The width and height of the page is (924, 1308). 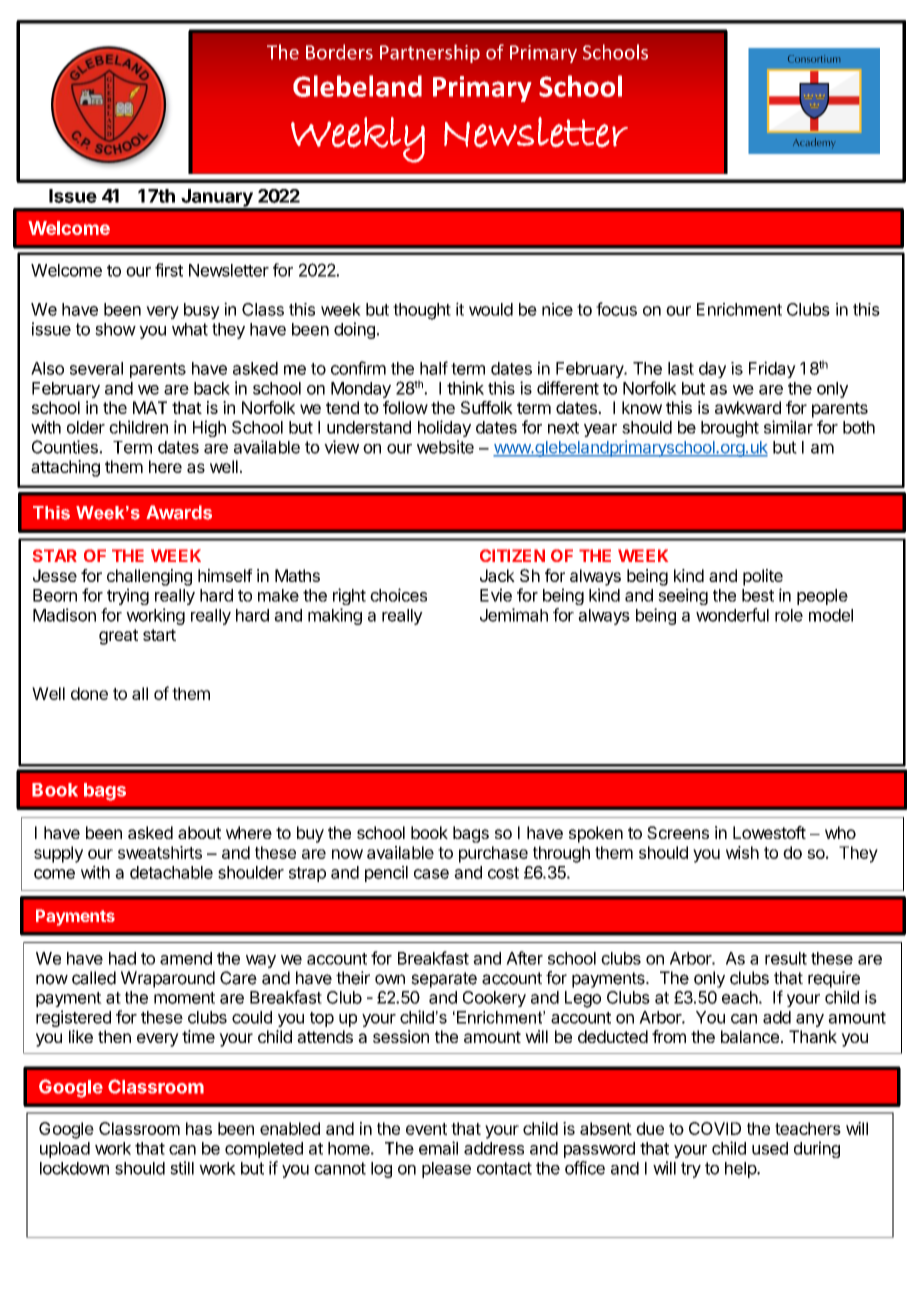 I want to click on trying, so click(x=128, y=596).
